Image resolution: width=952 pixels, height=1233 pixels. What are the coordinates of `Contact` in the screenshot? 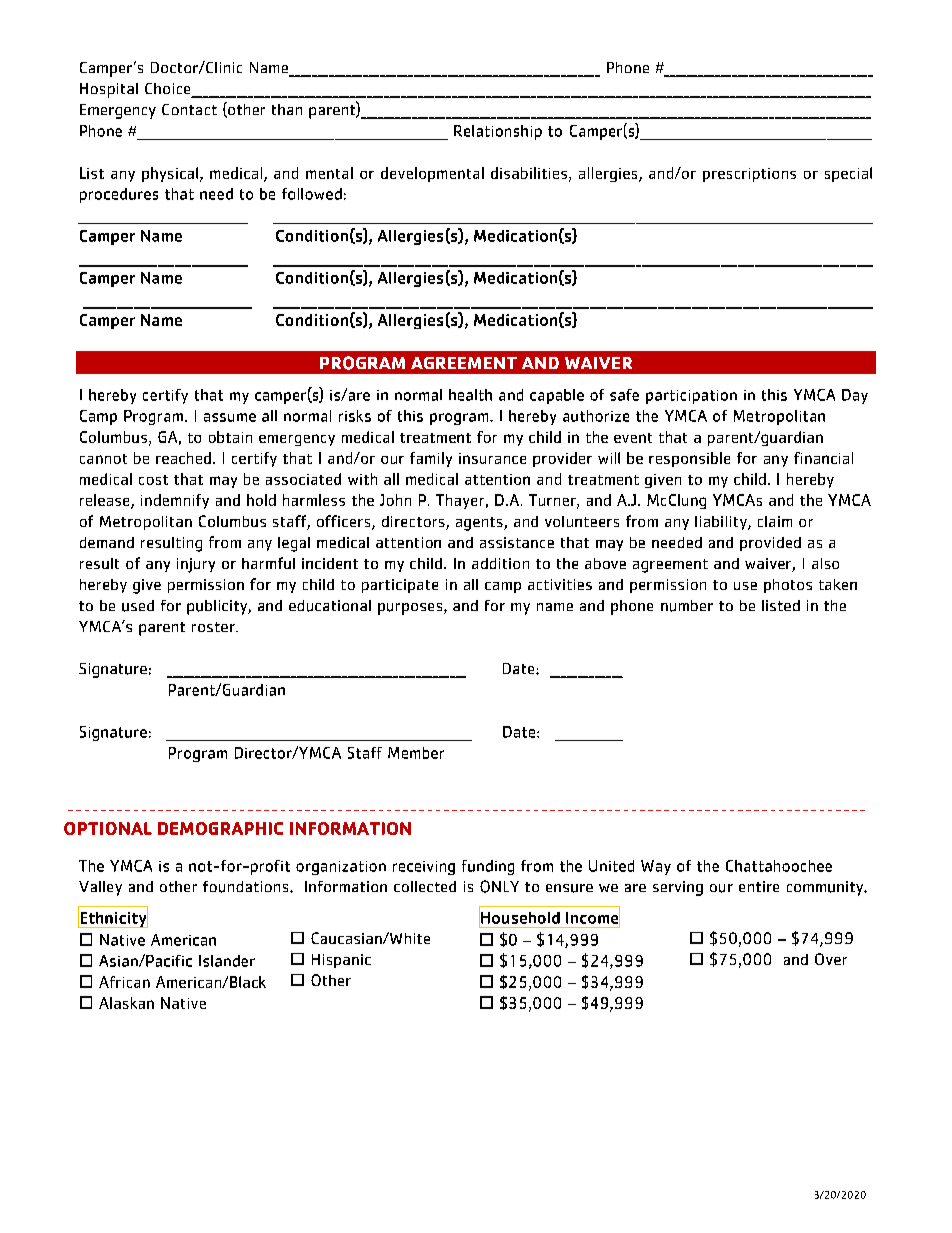 It's located at (189, 109).
